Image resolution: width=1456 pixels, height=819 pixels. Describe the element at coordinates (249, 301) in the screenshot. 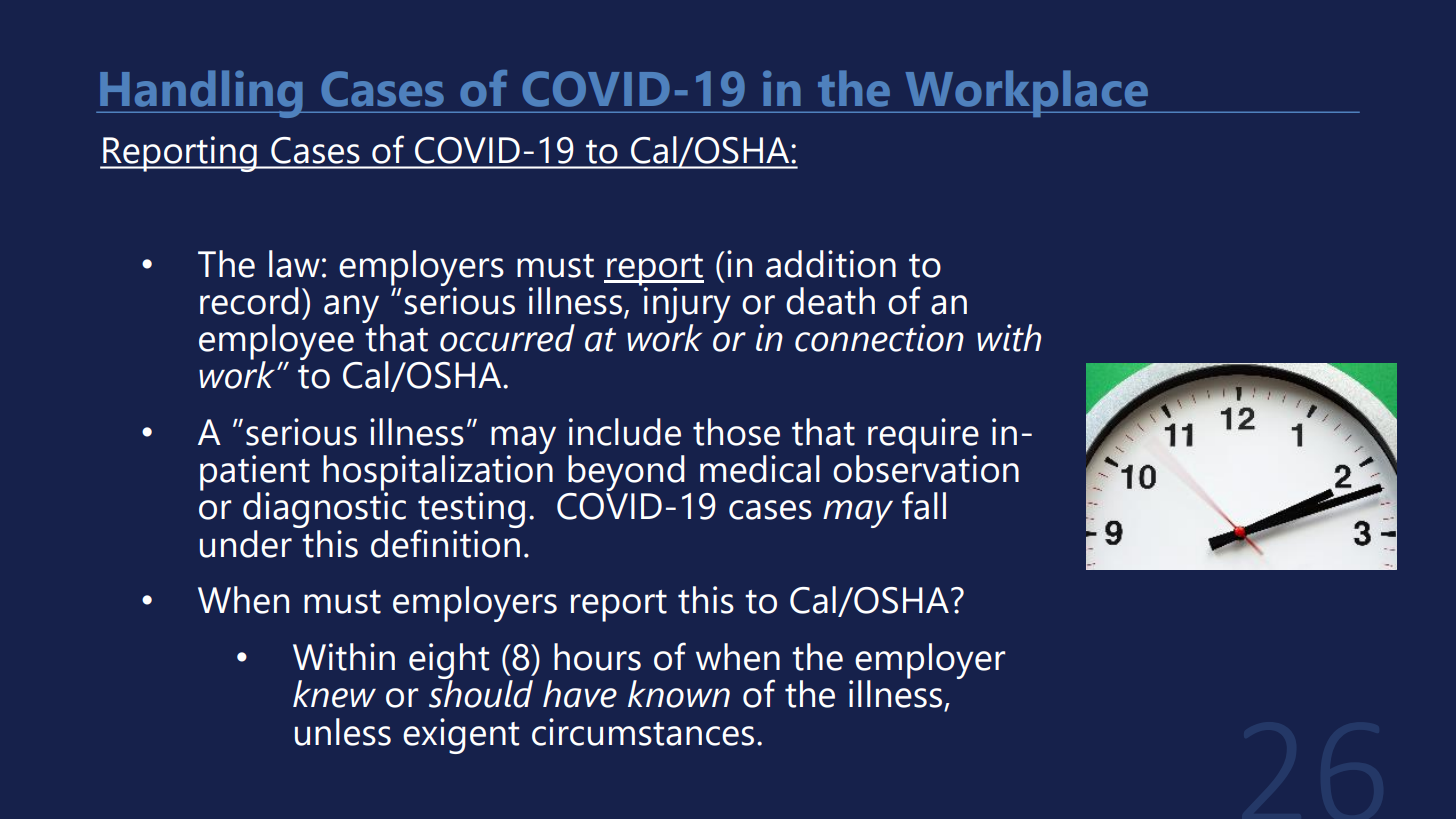

I see `record` at that location.
